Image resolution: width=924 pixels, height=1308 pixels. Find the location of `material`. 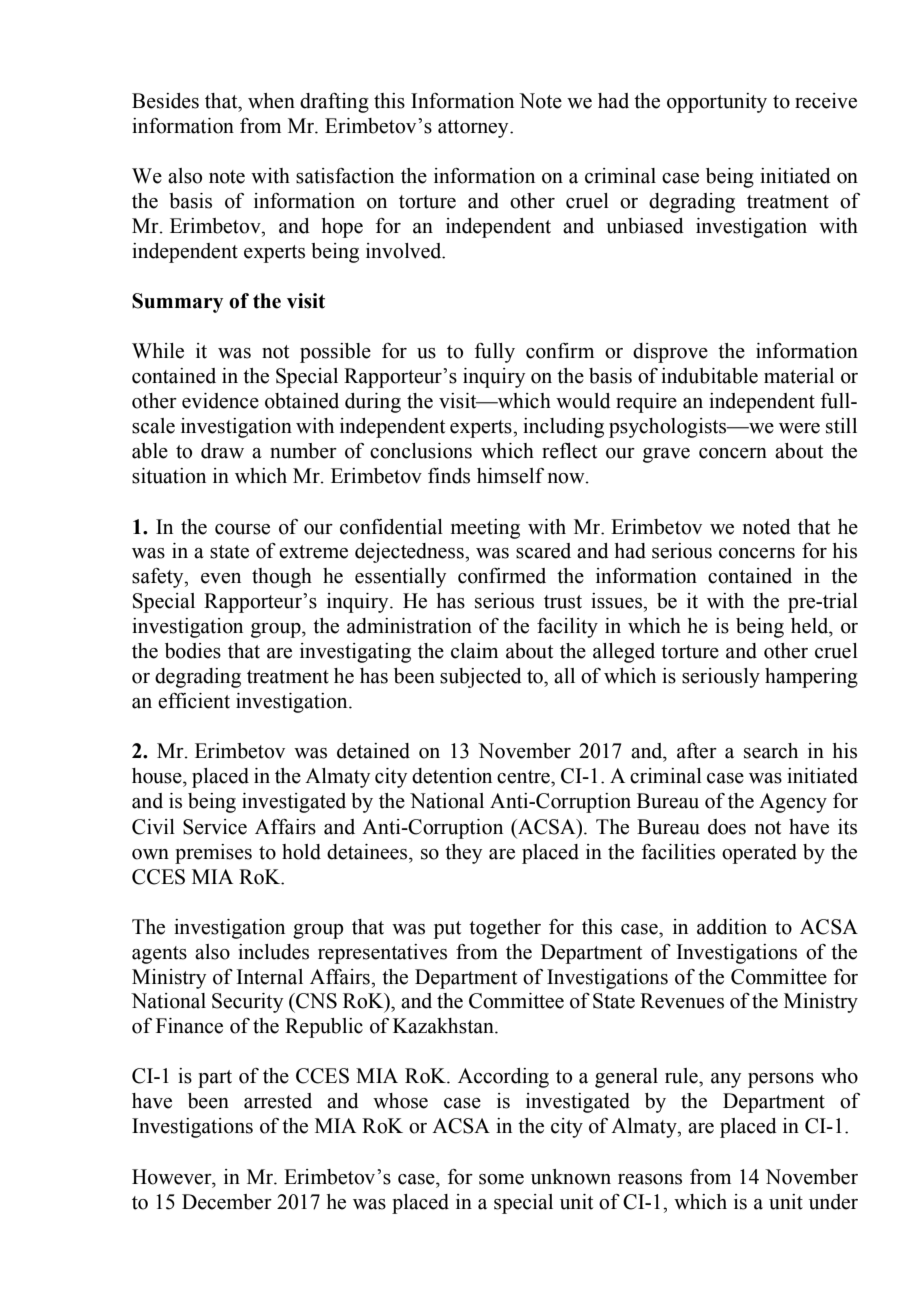

material is located at coordinates (799, 376).
